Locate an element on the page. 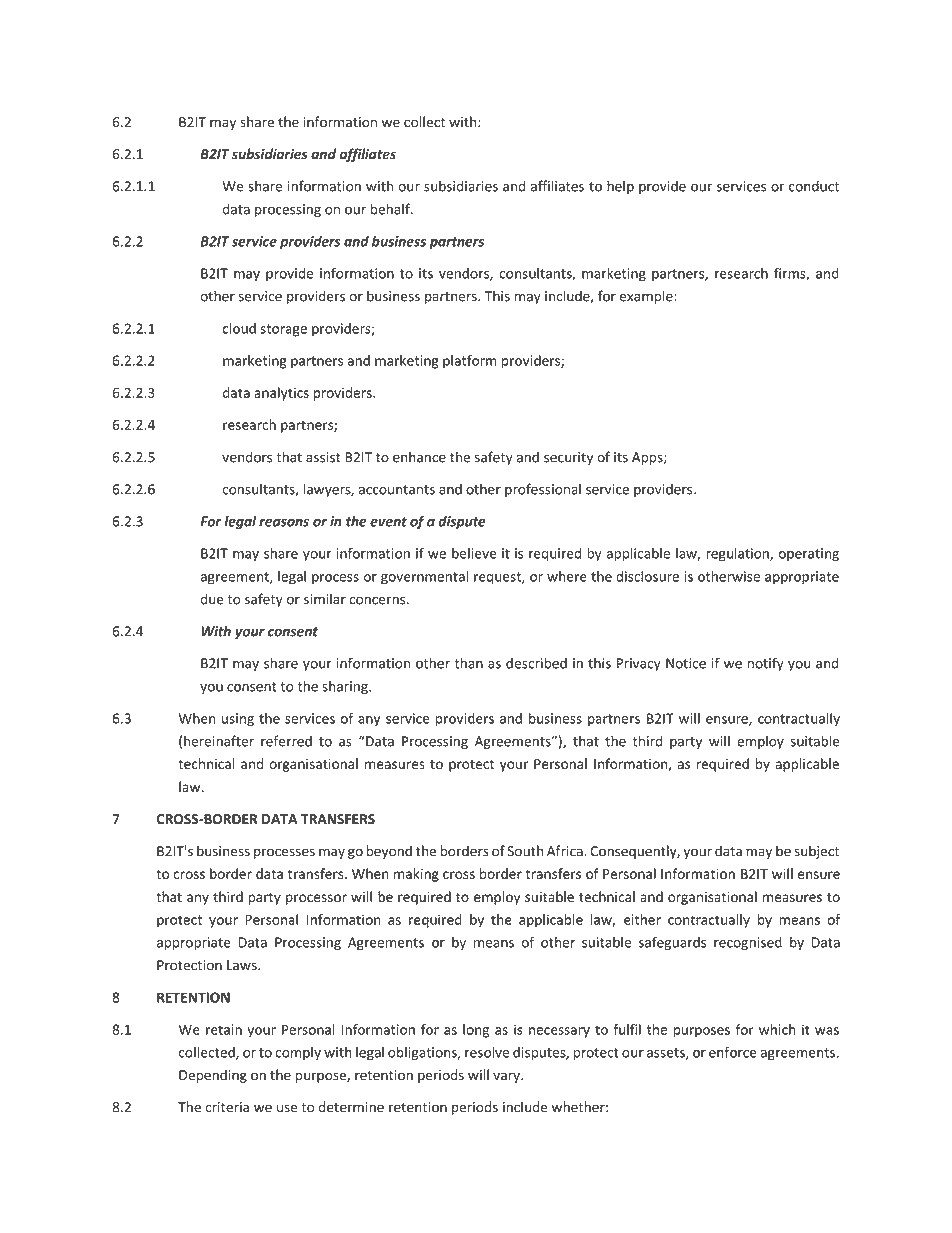 The width and height of the page is (952, 1233). use is located at coordinates (287, 1108).
